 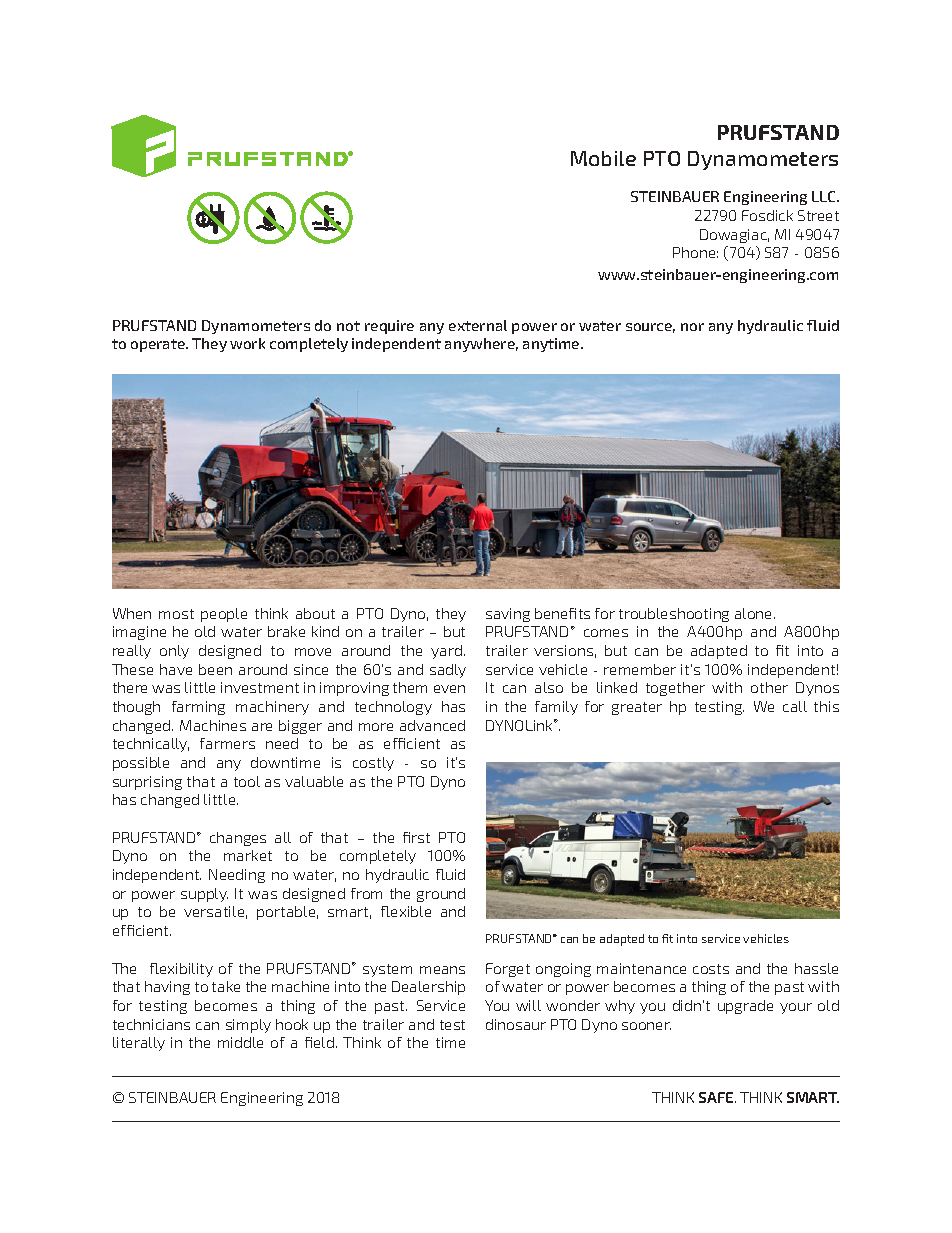 What do you see at coordinates (416, 837) in the screenshot?
I see `first` at bounding box center [416, 837].
